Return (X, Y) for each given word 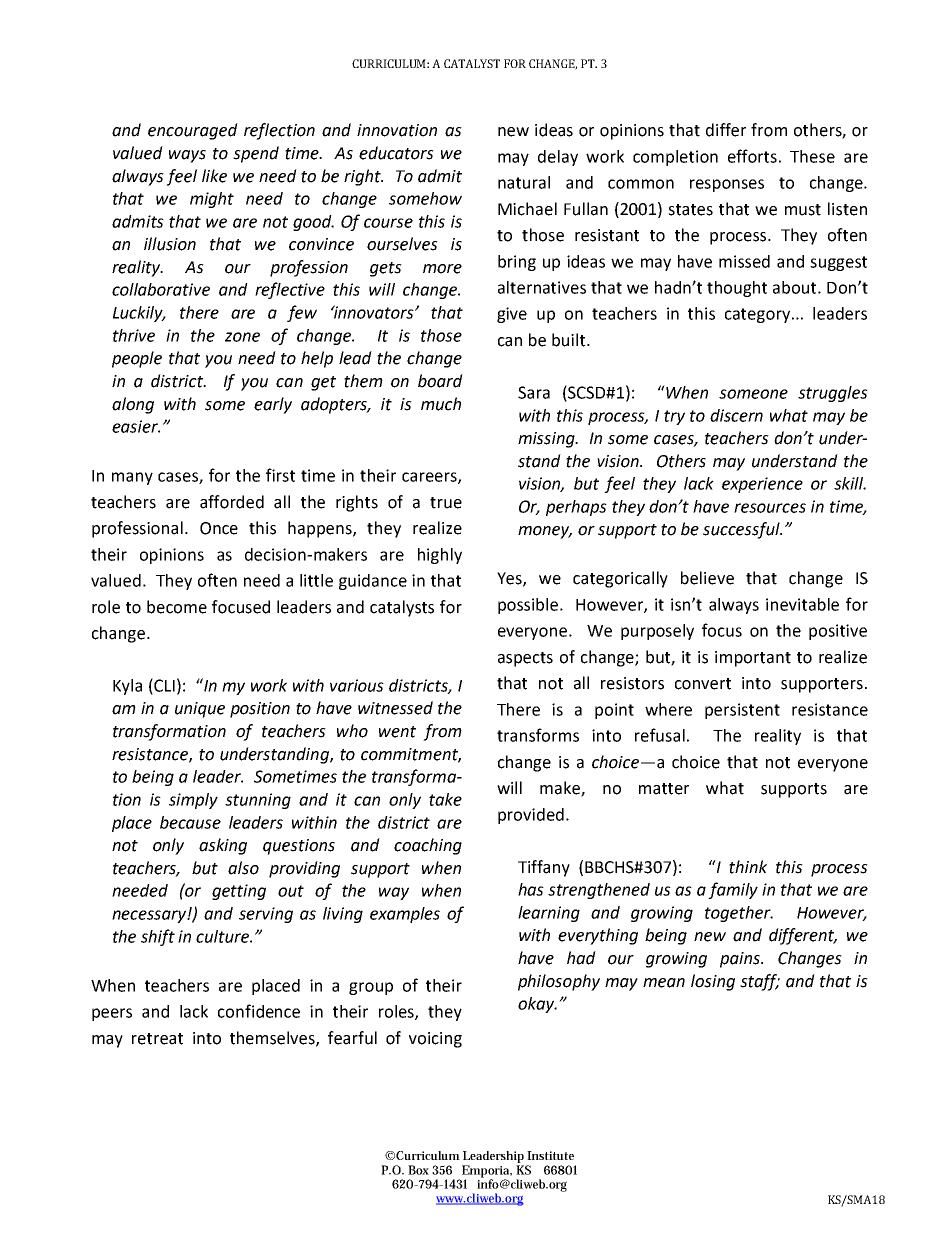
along (133, 405)
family (733, 890)
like (214, 176)
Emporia (485, 1172)
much (441, 404)
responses (727, 185)
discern (736, 415)
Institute (550, 1155)
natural (524, 182)
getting (239, 892)
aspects (525, 659)
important (753, 659)
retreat (157, 1039)
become (177, 607)
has (531, 889)
